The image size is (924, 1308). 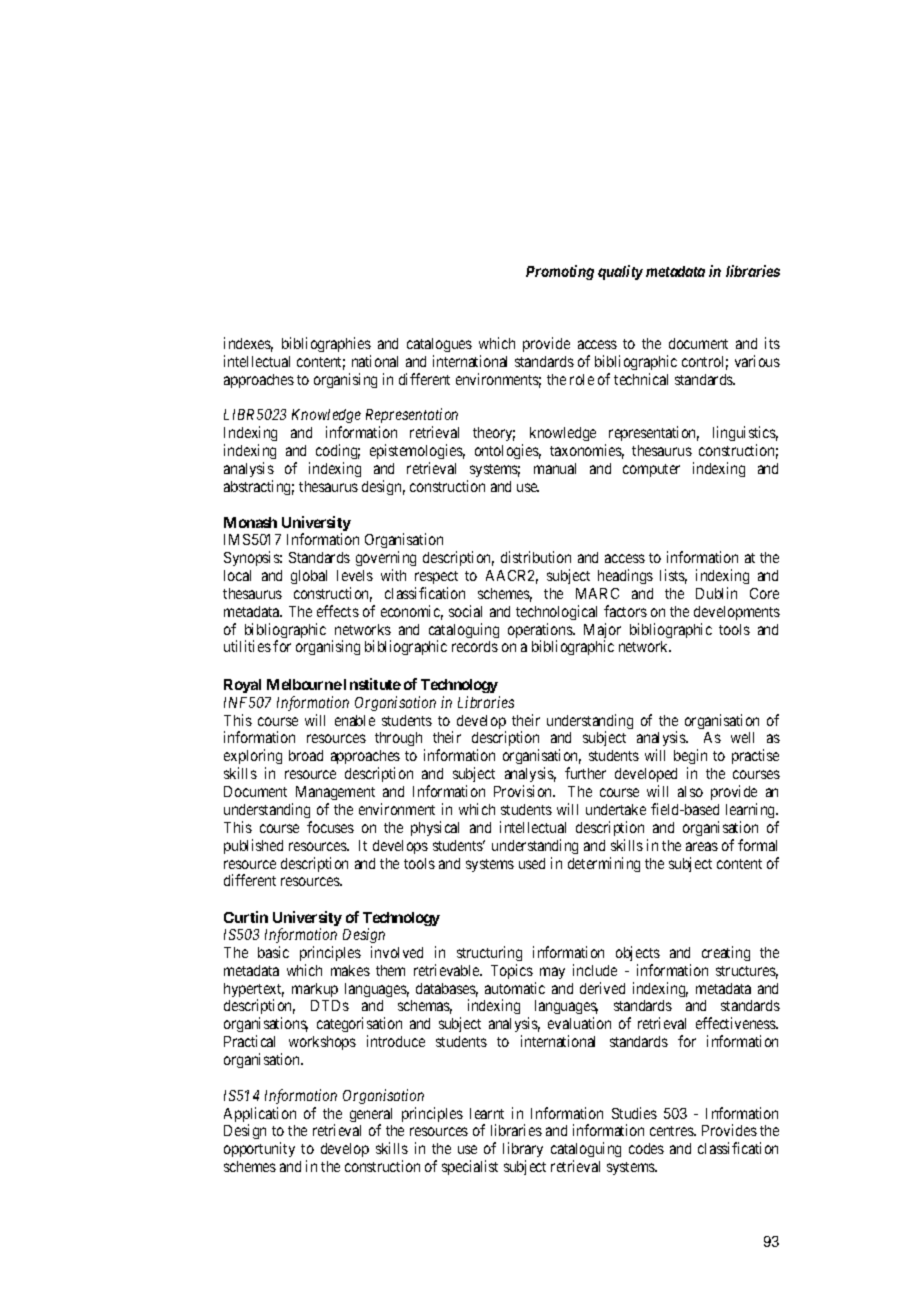 What do you see at coordinates (309, 577) in the screenshot?
I see `global` at bounding box center [309, 577].
